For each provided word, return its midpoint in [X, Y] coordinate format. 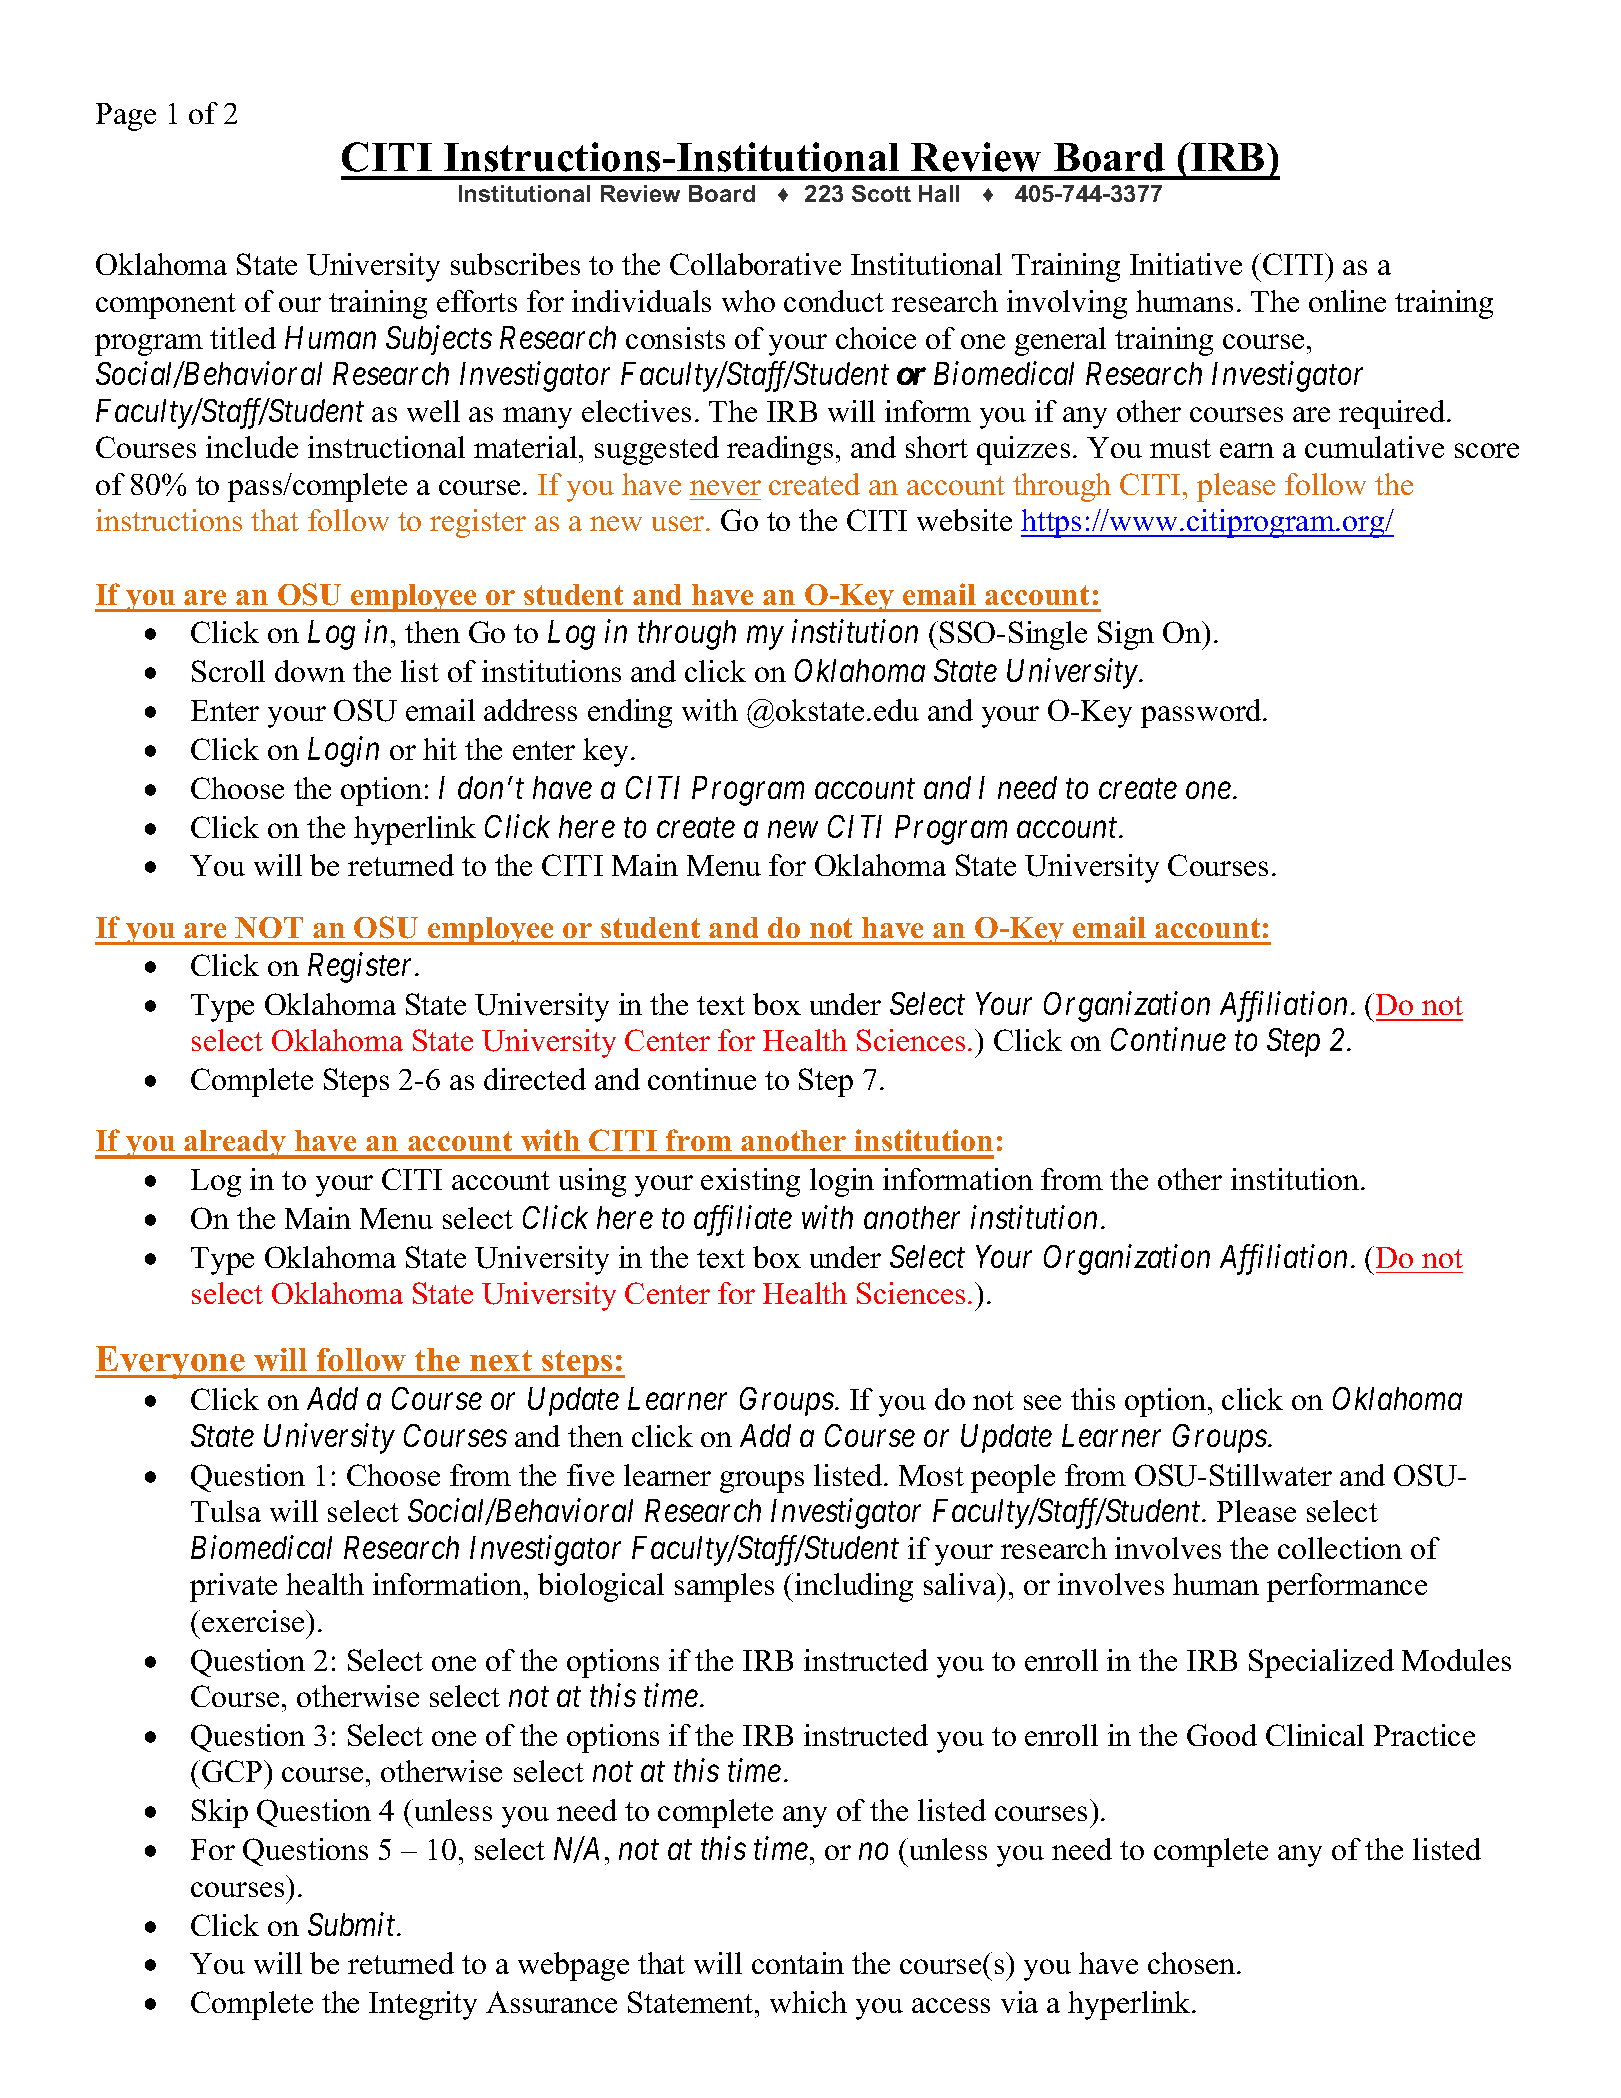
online [1347, 301]
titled [243, 338]
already [235, 1144]
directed [535, 1079]
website [964, 520]
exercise [254, 1621]
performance [1347, 1587]
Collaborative [755, 264]
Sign [1126, 635]
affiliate [743, 1220]
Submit [353, 1924]
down [310, 671]
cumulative [1374, 447]
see [1042, 1402]
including [854, 1587]
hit [440, 749]
